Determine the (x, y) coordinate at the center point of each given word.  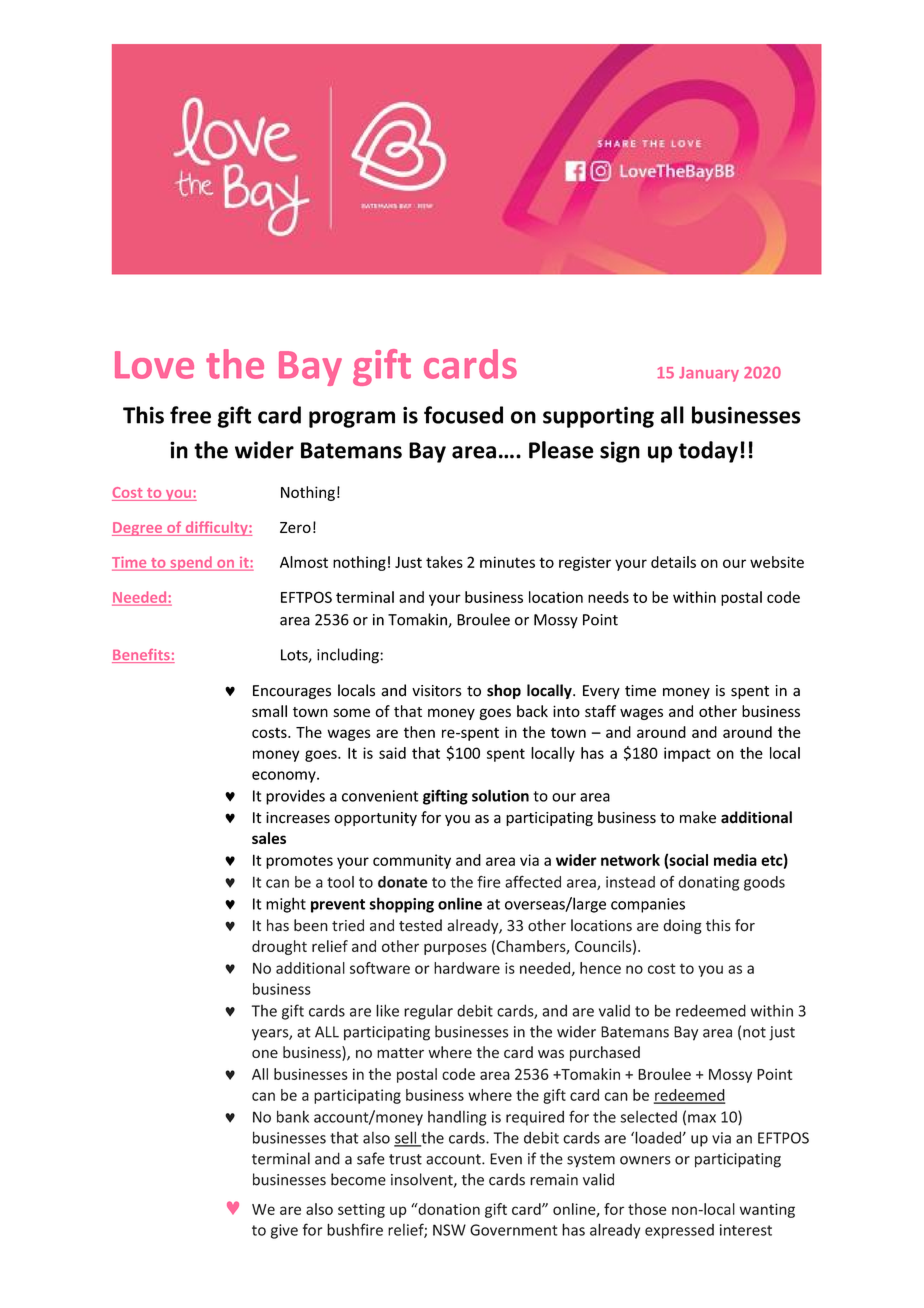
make (698, 817)
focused (463, 415)
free (190, 415)
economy (285, 777)
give (284, 1231)
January (709, 374)
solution (500, 795)
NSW (449, 1230)
